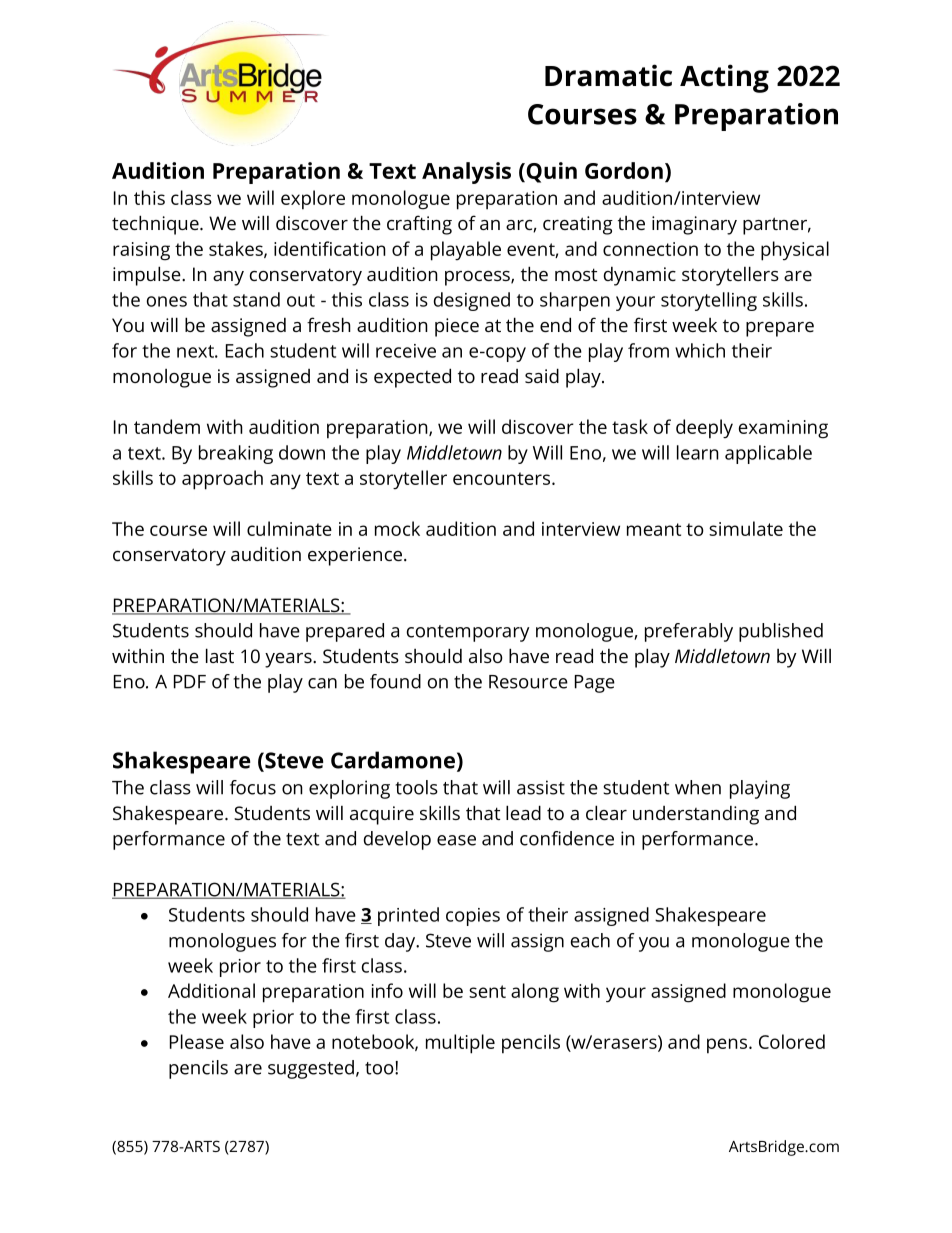 This image has width=952, height=1233. Describe the element at coordinates (313, 200) in the image. I see `explore` at that location.
